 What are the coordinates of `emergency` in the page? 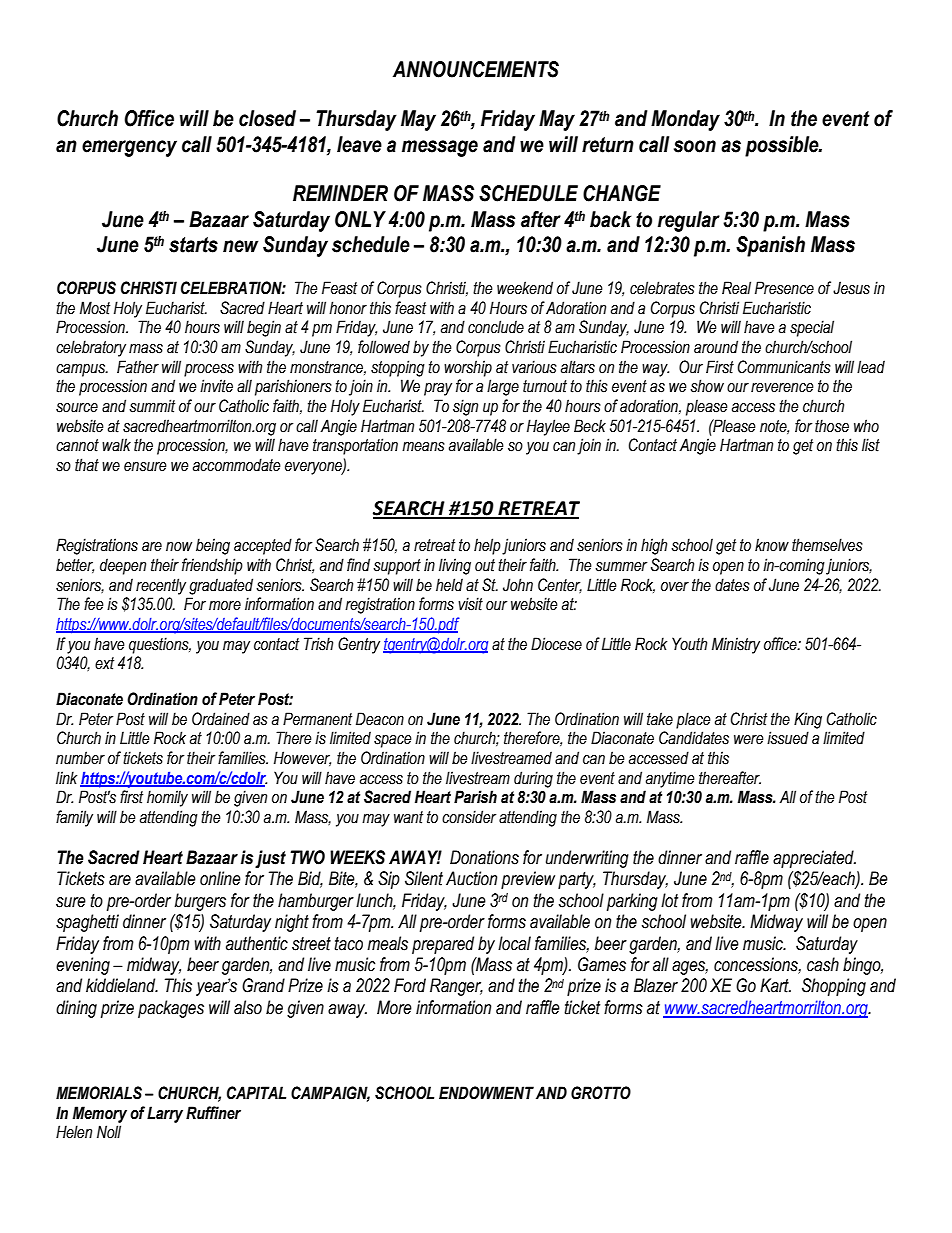 It's located at (129, 148).
